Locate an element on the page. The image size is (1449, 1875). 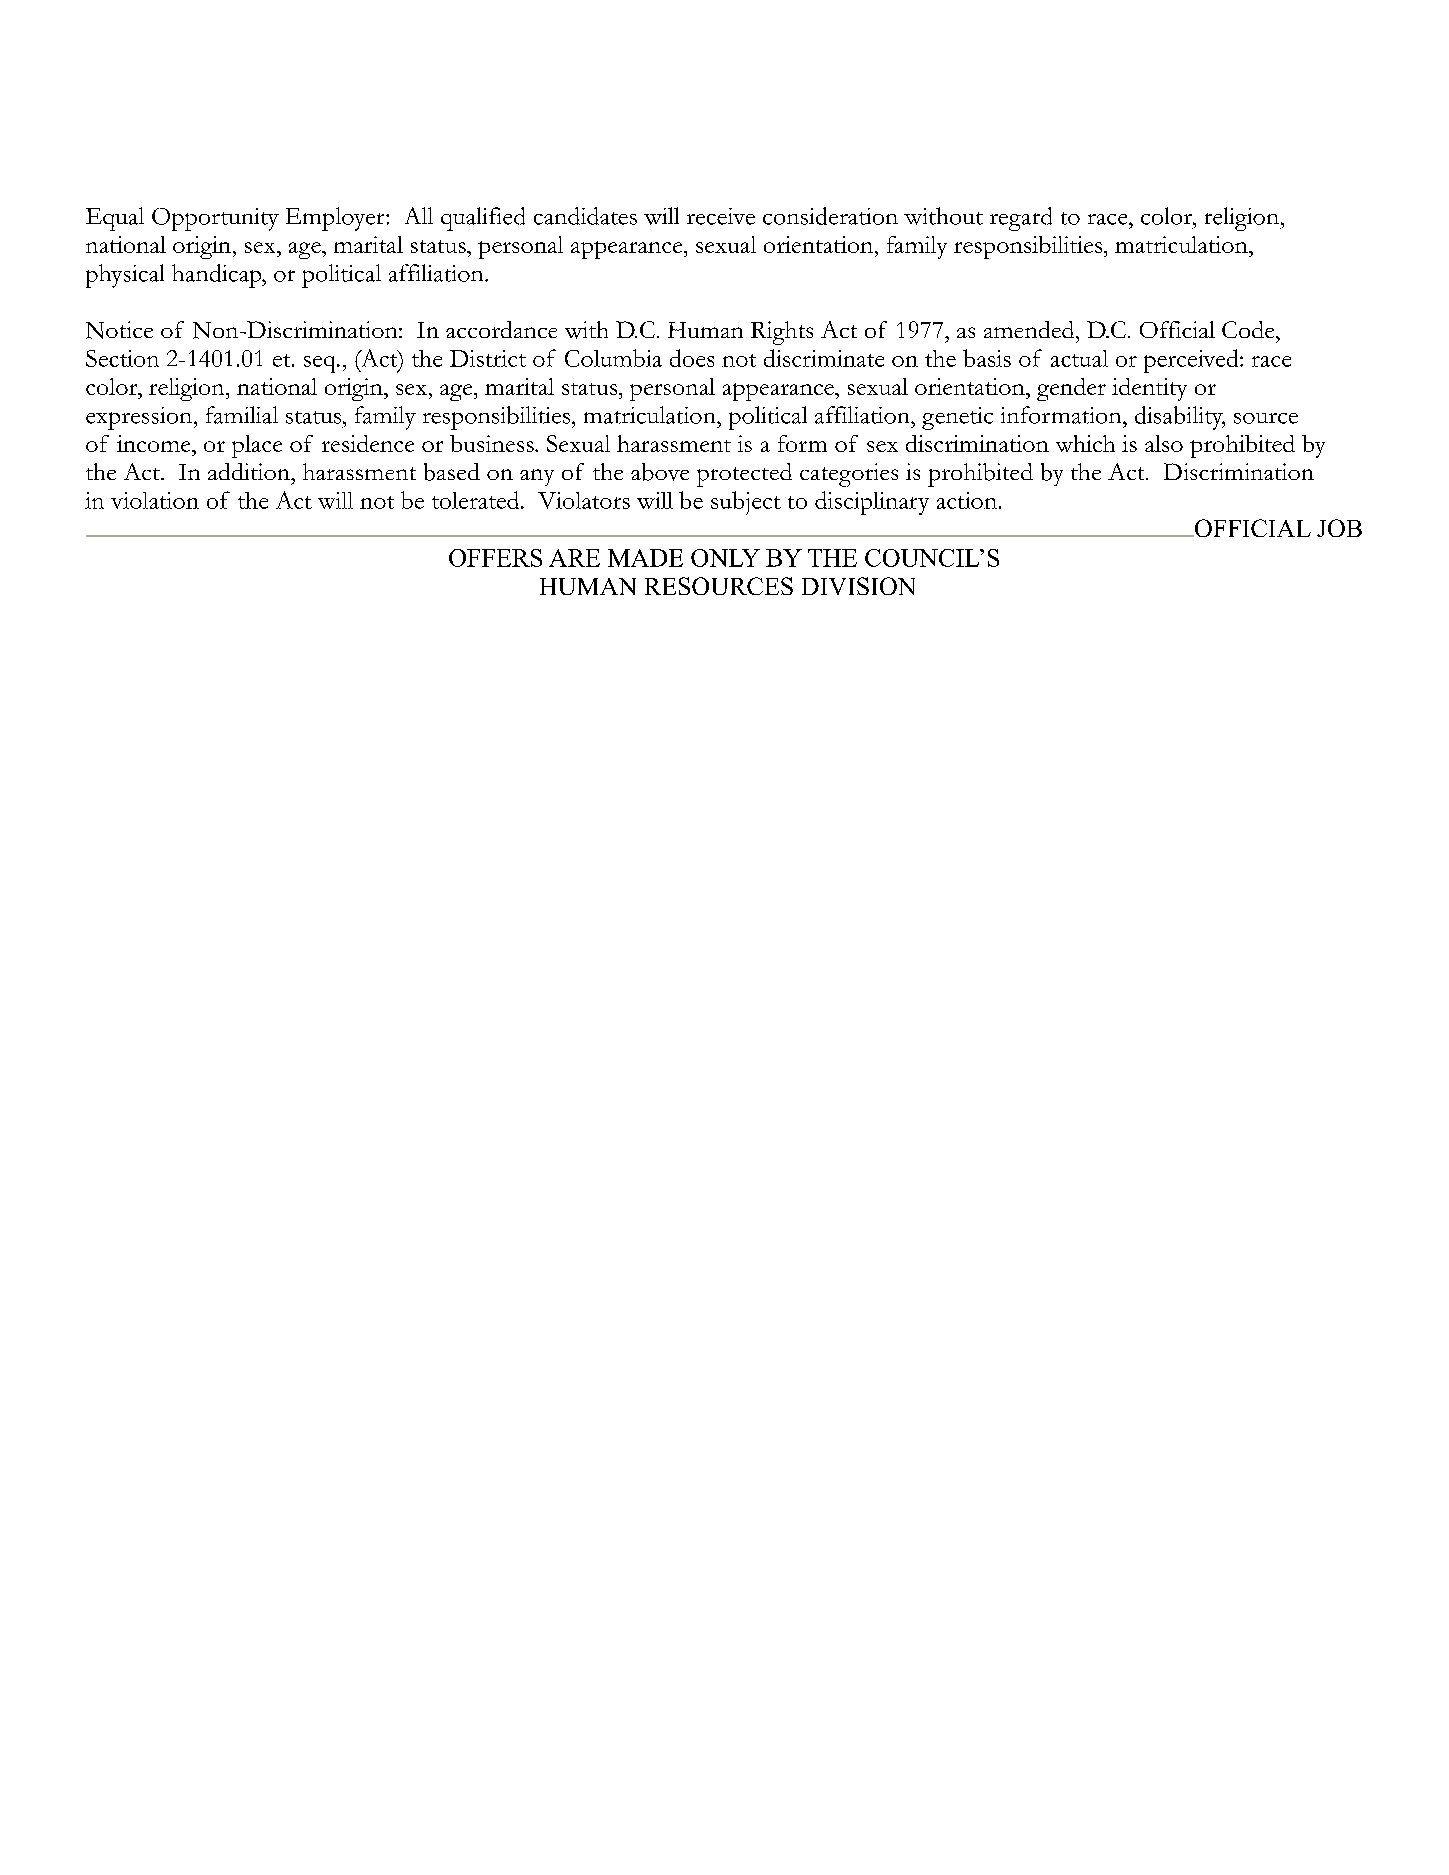
Rights is located at coordinates (782, 333).
